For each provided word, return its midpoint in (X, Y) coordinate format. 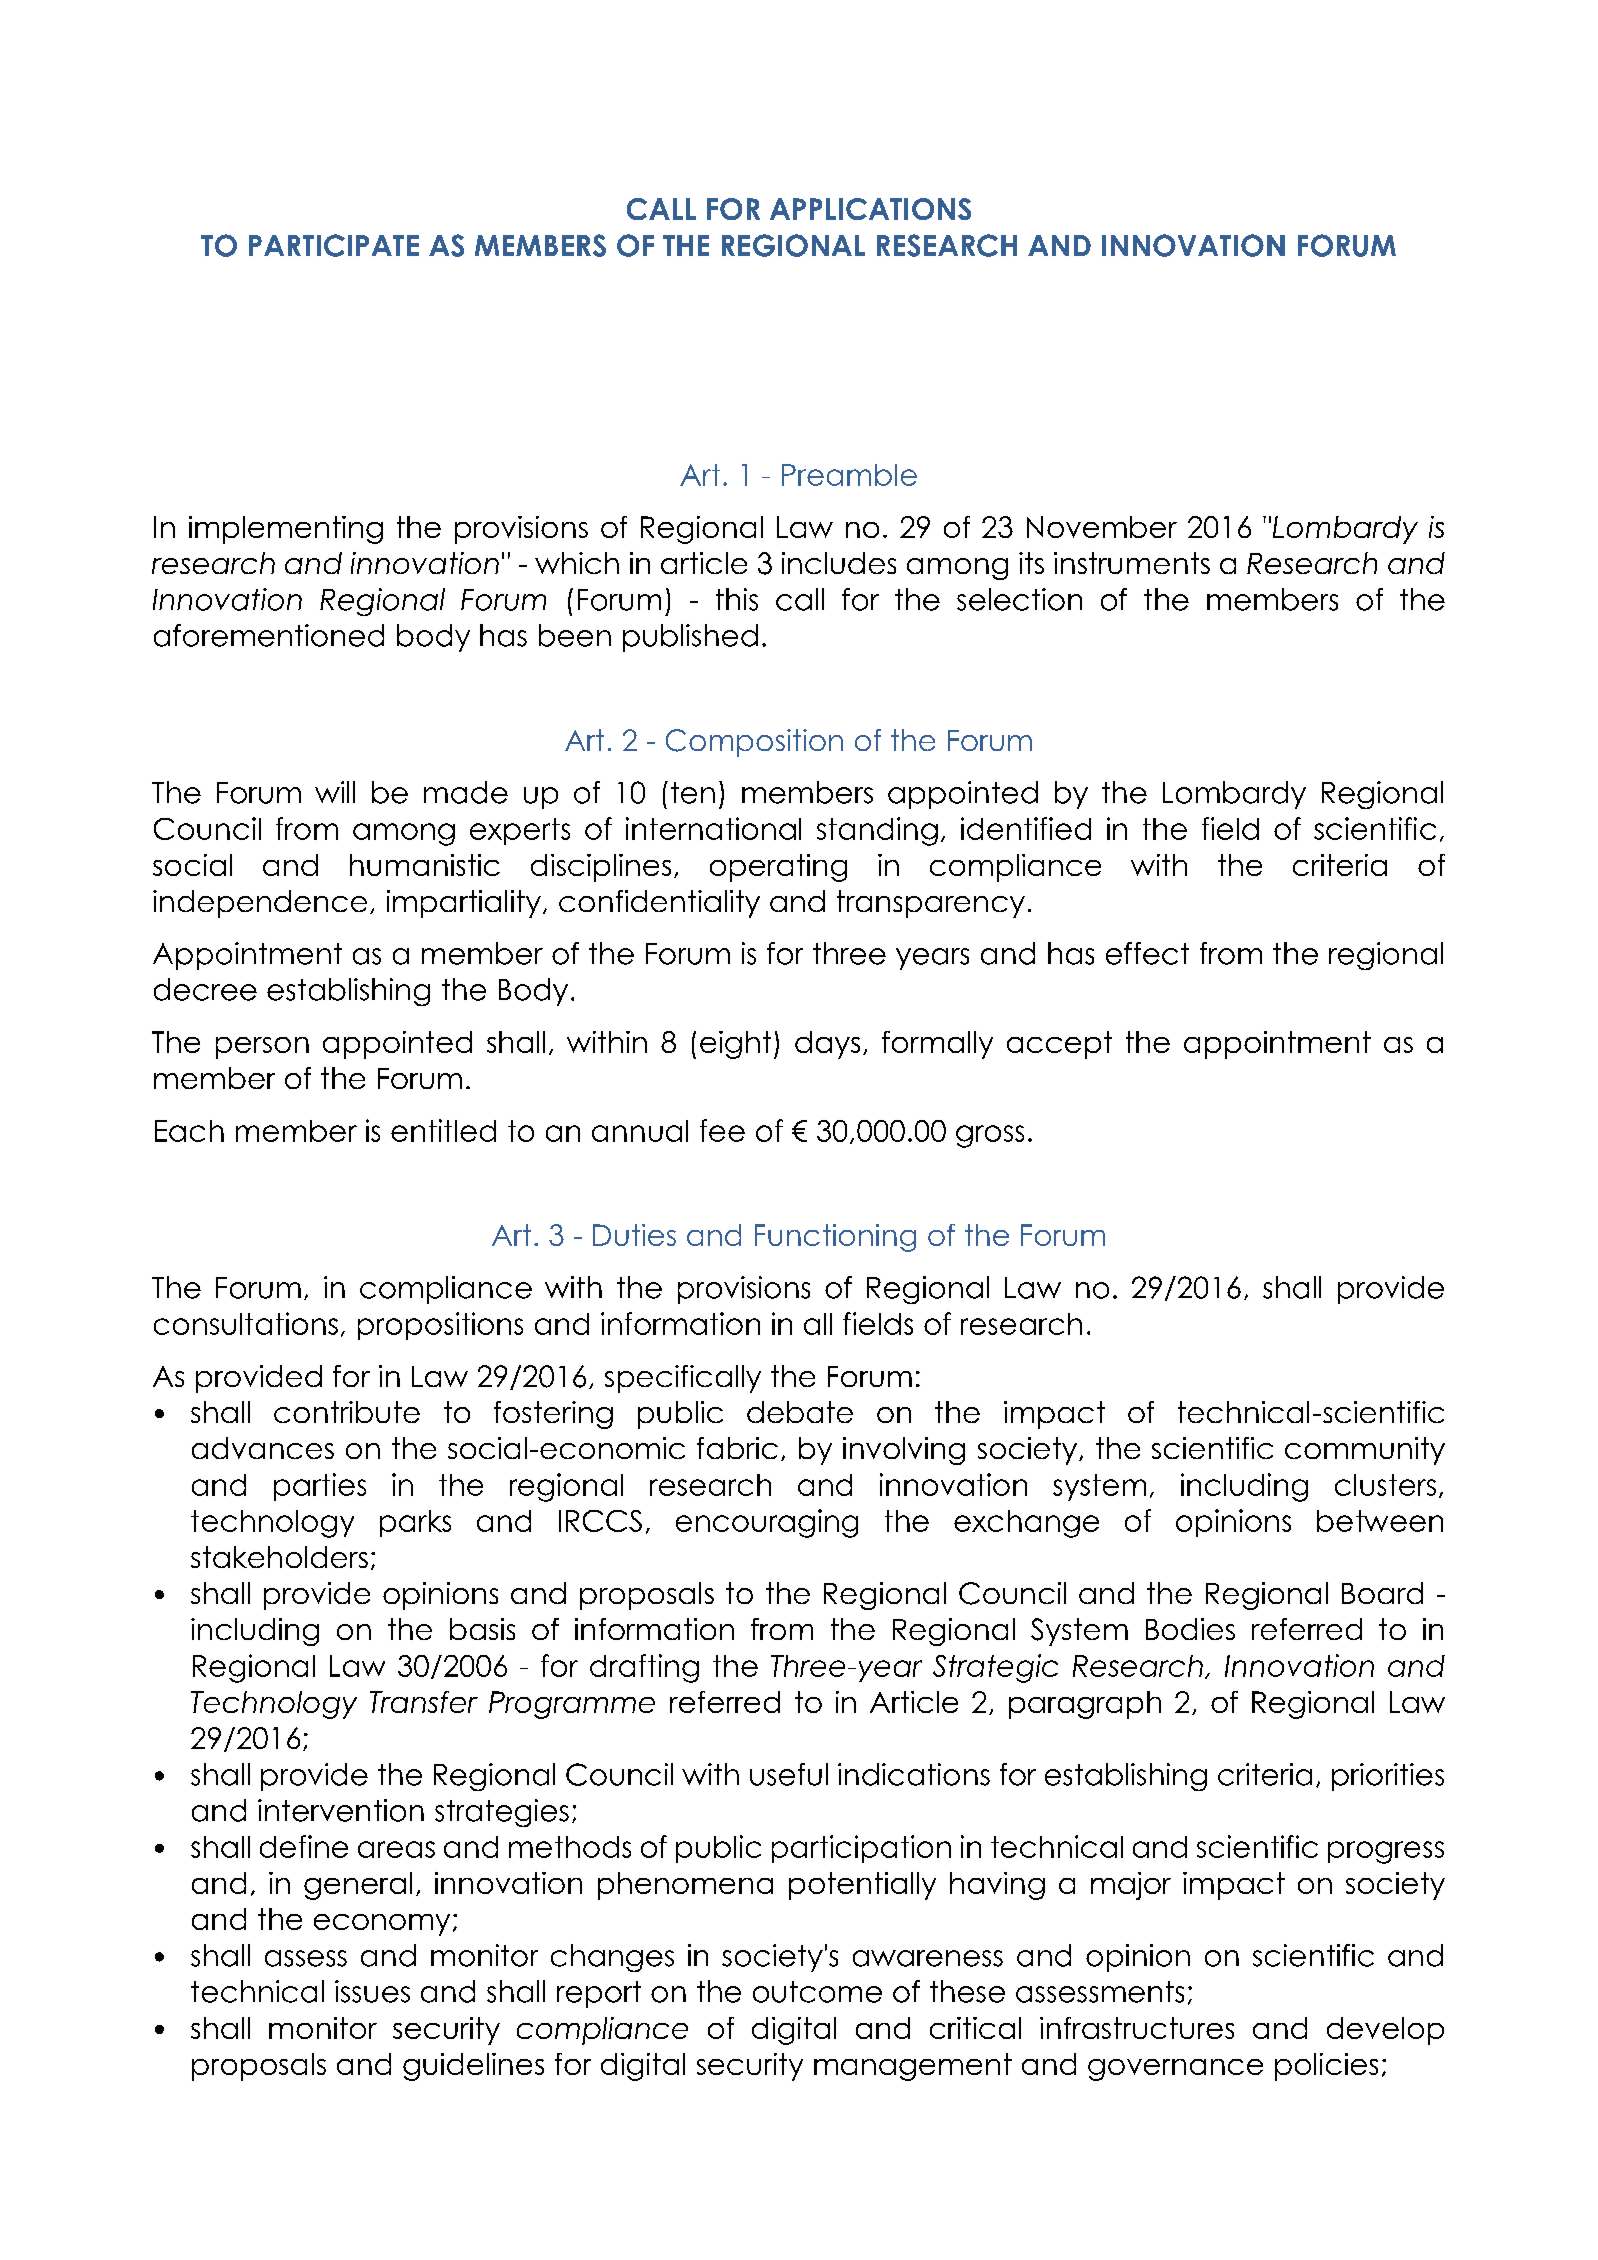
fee (722, 1130)
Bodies (1190, 1629)
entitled (443, 1130)
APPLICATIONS (870, 209)
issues (372, 1991)
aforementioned (269, 635)
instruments (1132, 563)
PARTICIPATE (334, 245)
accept (1059, 1045)
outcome (817, 1992)
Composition (754, 743)
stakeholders (279, 1557)
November (1102, 527)
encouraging (767, 1523)
